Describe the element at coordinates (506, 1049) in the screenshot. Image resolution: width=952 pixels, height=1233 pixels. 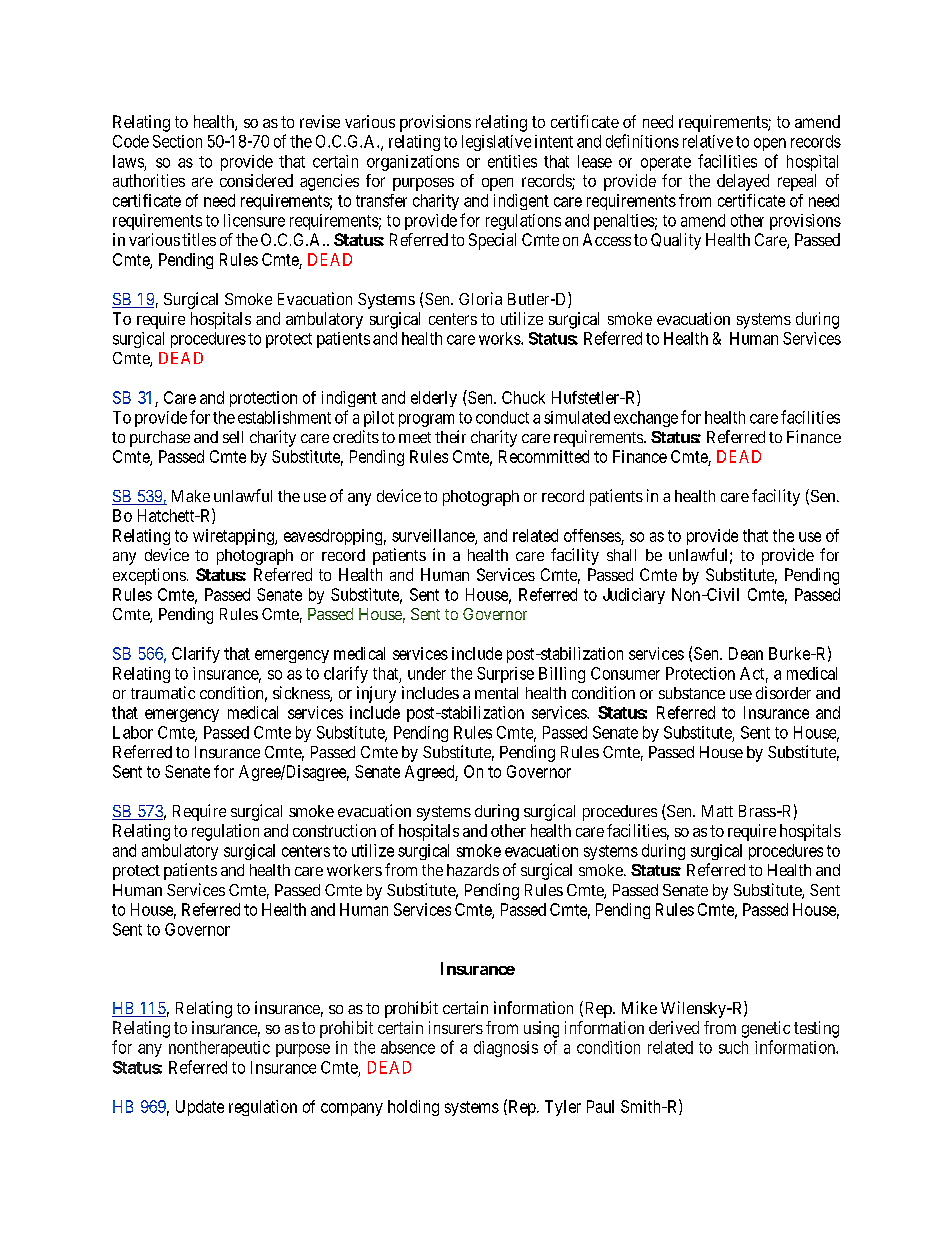
I see `diagnosis` at that location.
